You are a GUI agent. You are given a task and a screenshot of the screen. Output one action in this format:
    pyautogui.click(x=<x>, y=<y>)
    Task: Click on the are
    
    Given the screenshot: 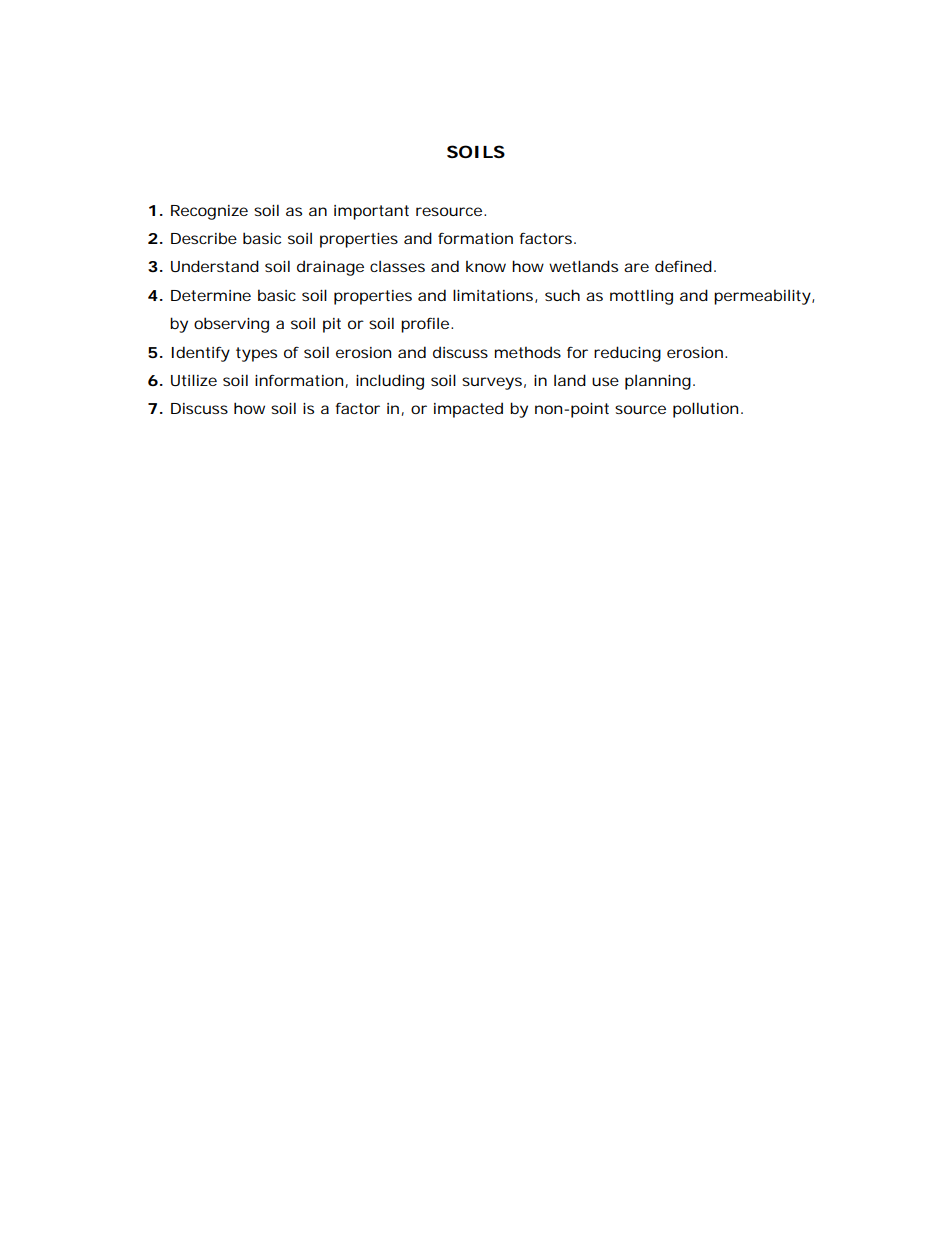 What is the action you would take?
    pyautogui.click(x=636, y=267)
